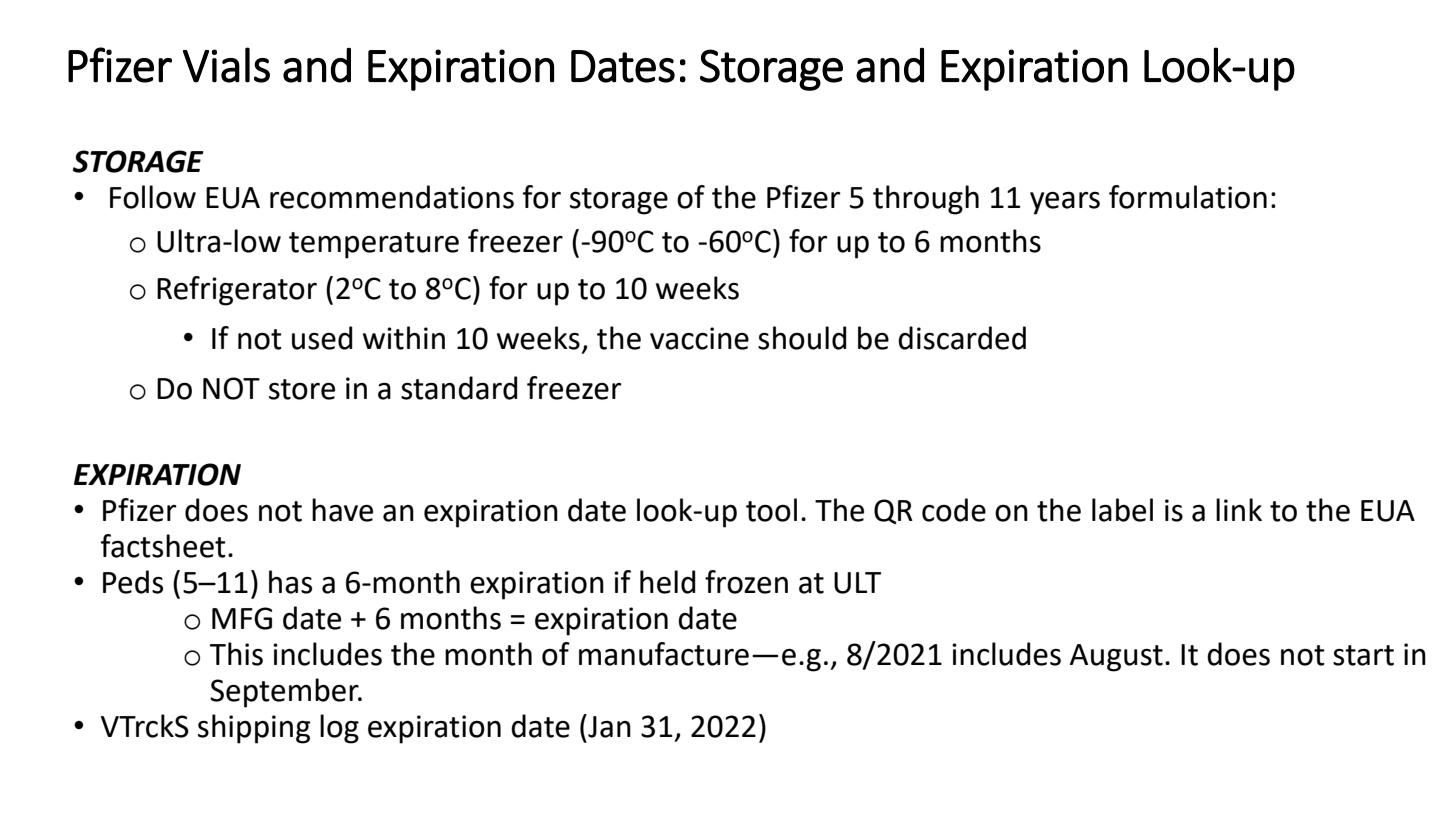  What do you see at coordinates (962, 338) in the page?
I see `discarded` at bounding box center [962, 338].
